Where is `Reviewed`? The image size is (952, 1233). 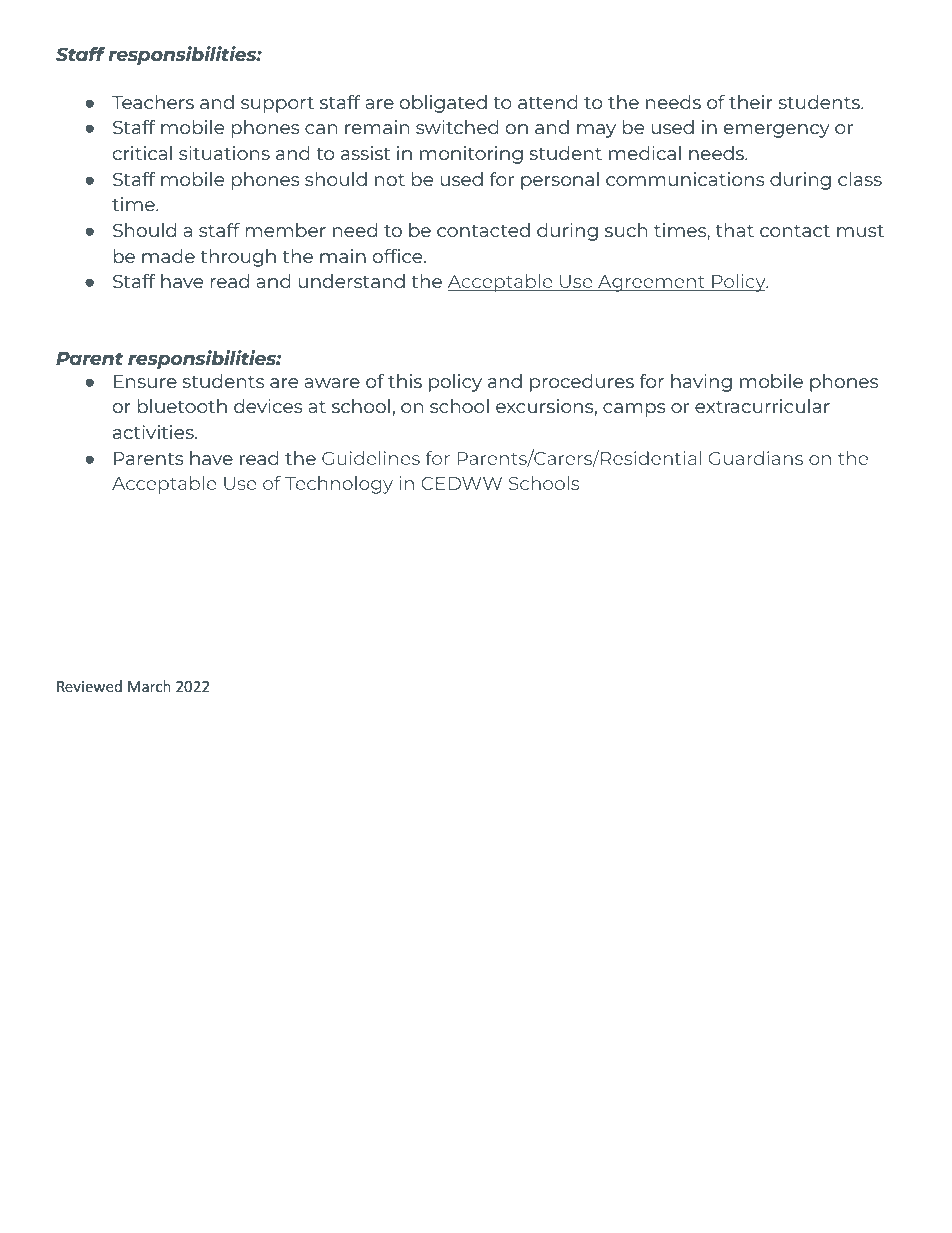
Reviewed is located at coordinates (89, 686).
